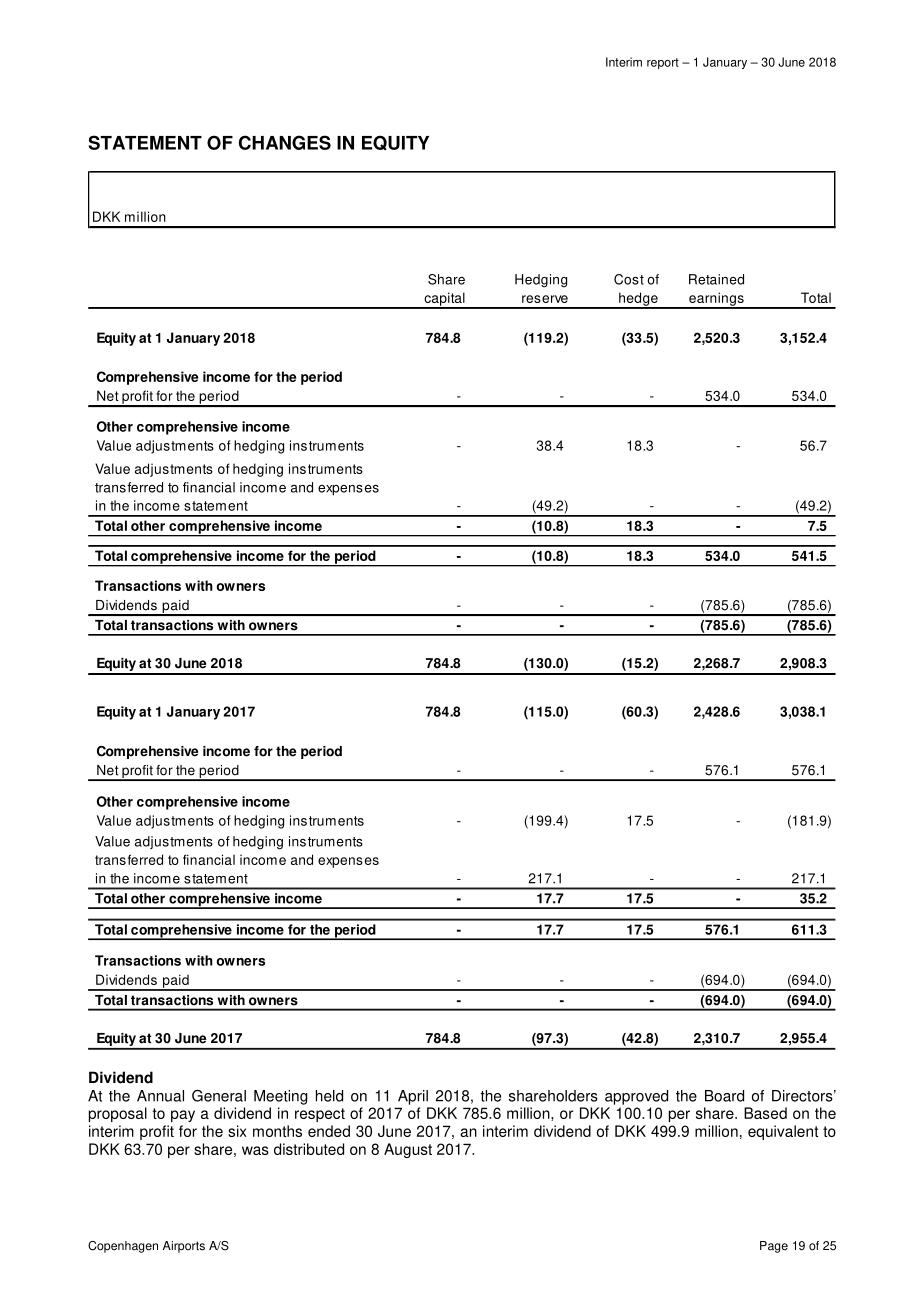 This image has height=1308, width=924. What do you see at coordinates (663, 63) in the image?
I see `report` at bounding box center [663, 63].
